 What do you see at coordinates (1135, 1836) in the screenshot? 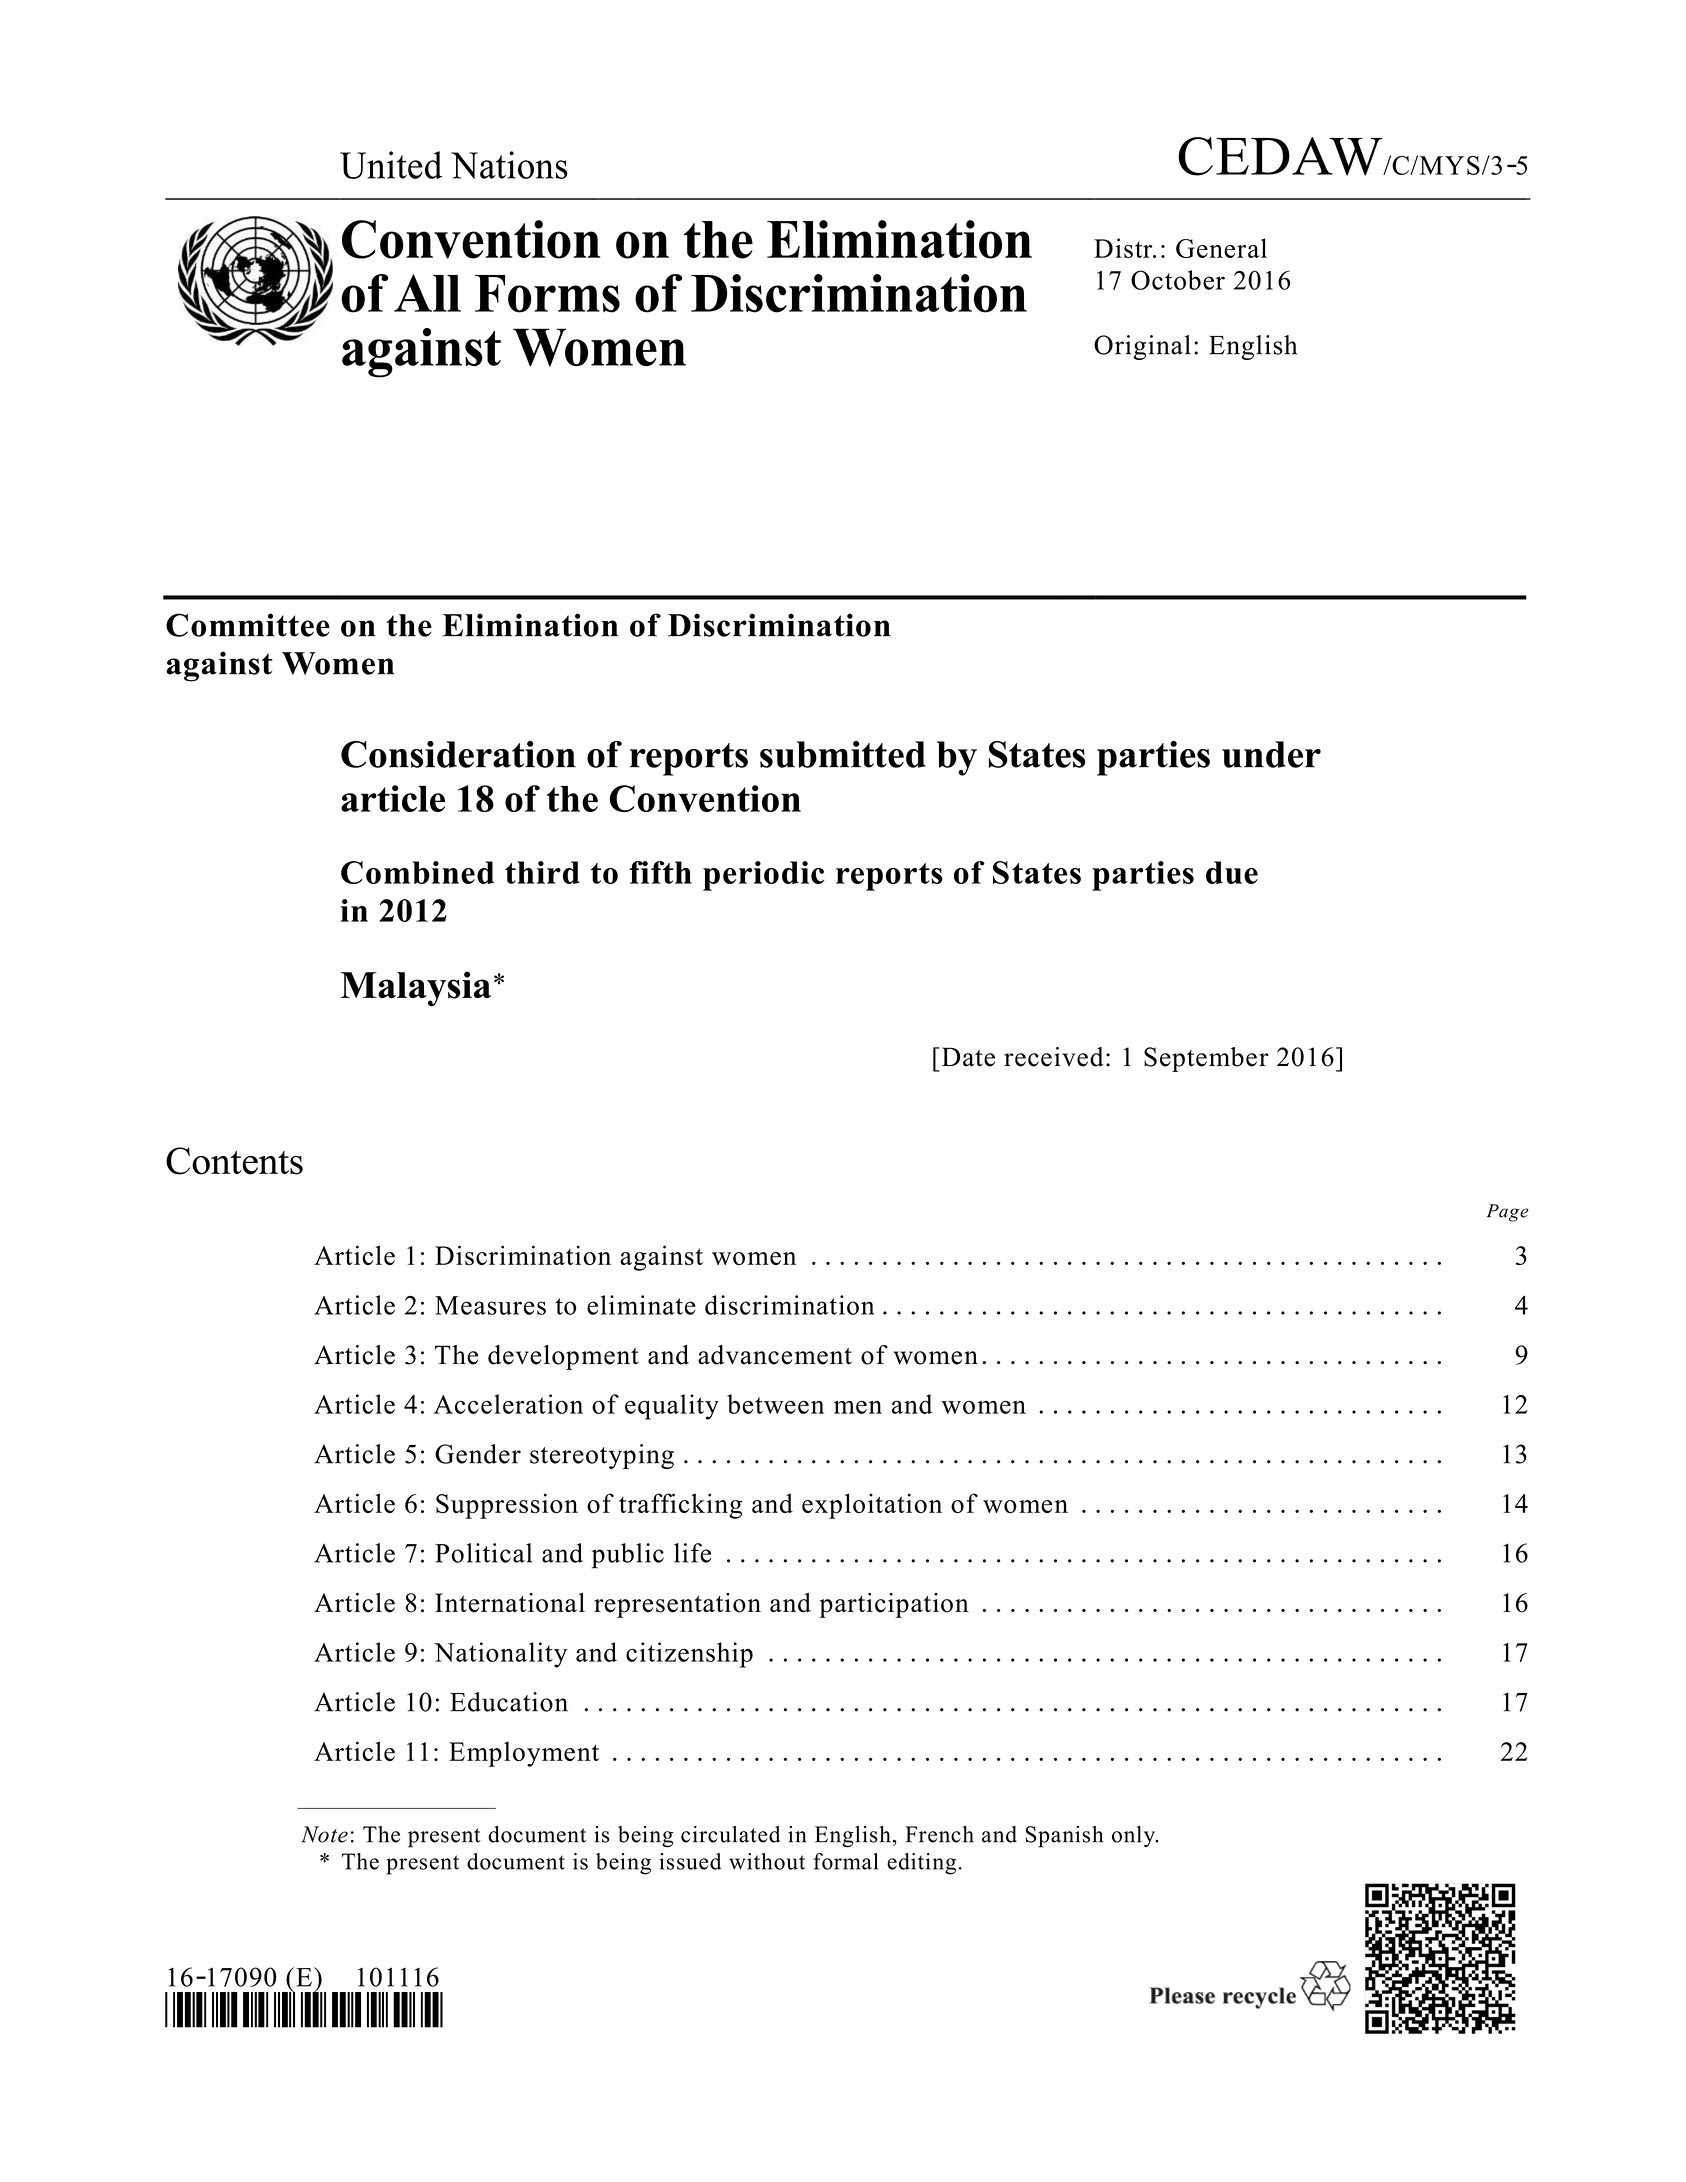
I see `only` at bounding box center [1135, 1836].
